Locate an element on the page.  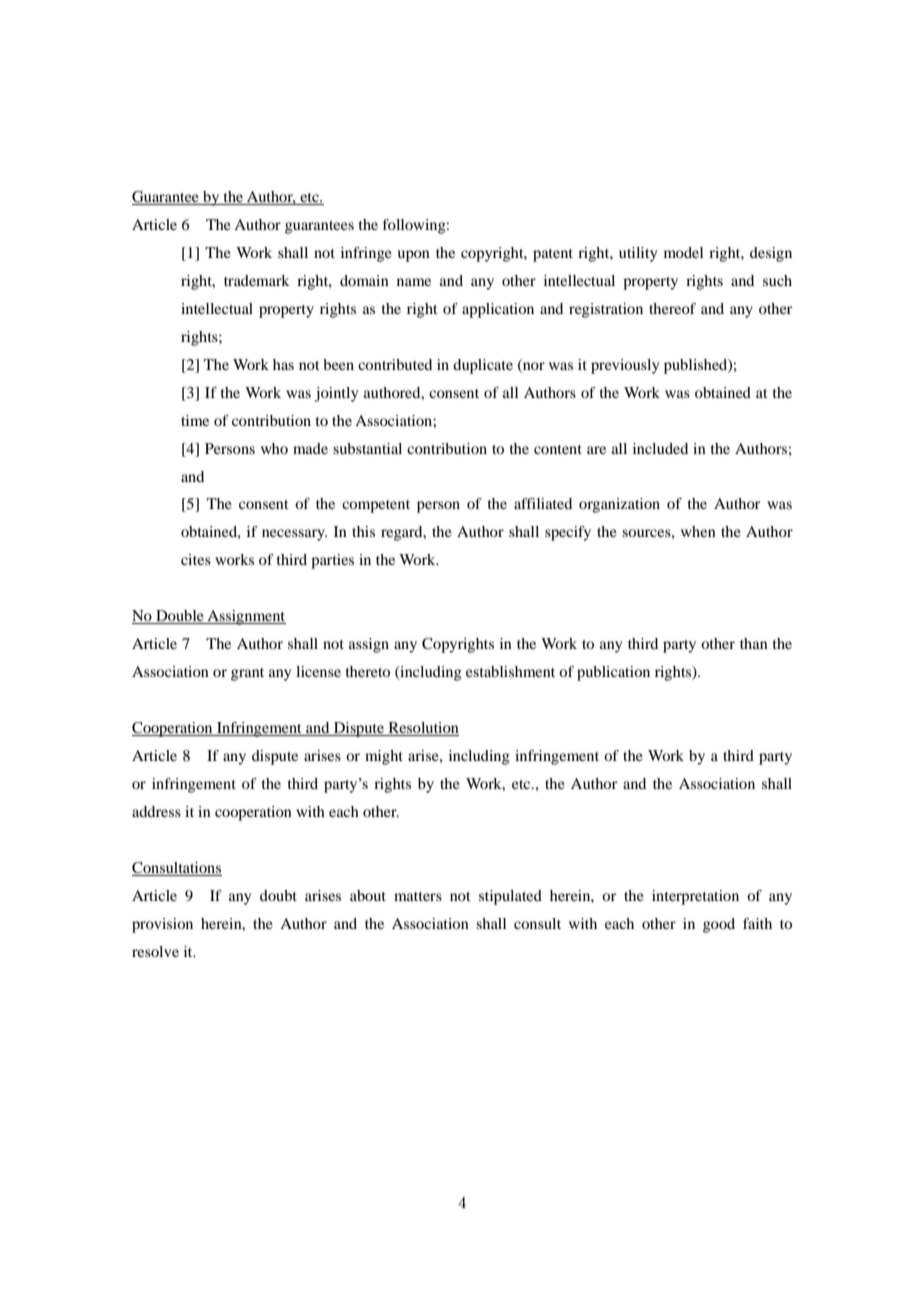
model is located at coordinates (683, 252).
